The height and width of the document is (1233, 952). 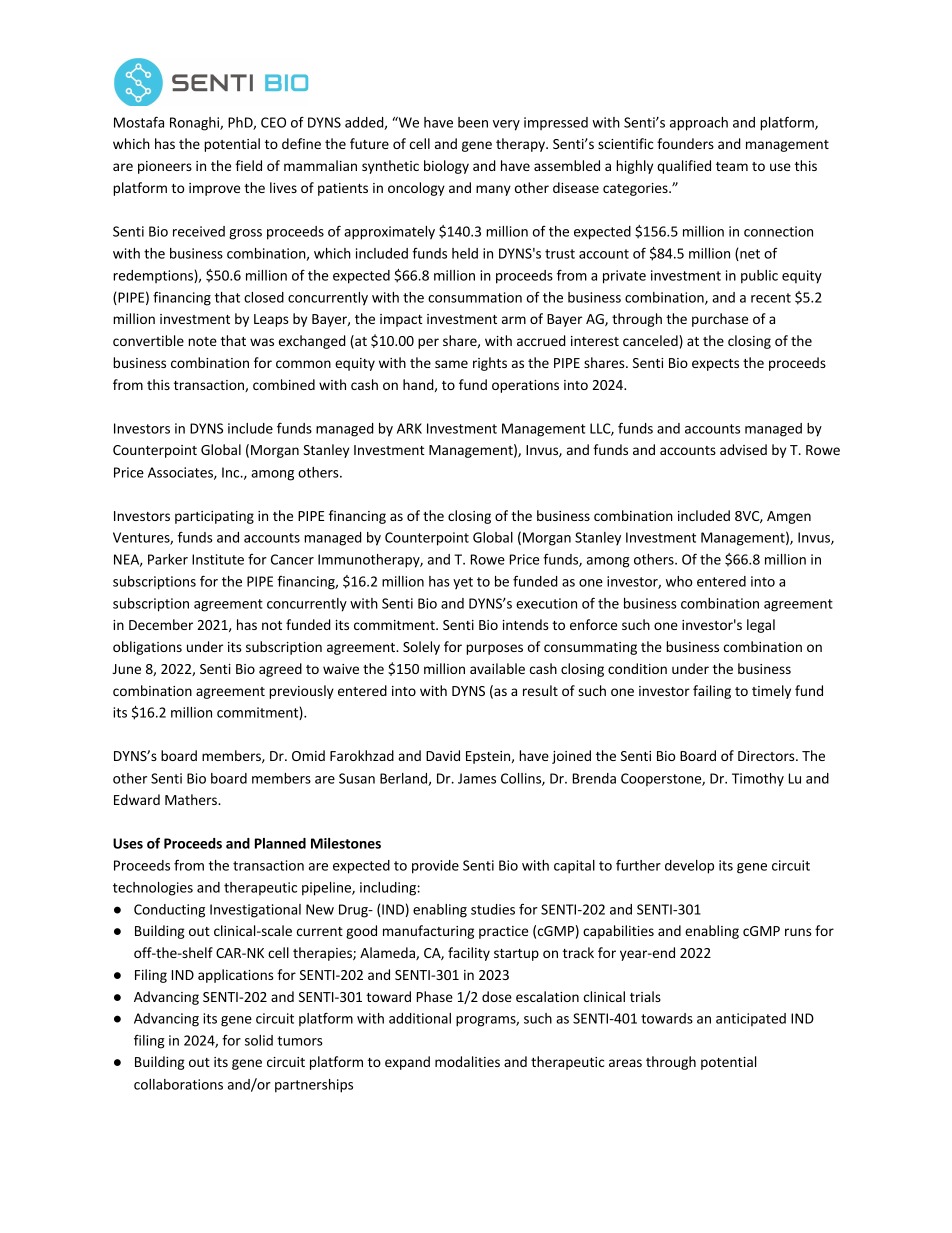 What do you see at coordinates (178, 1084) in the document?
I see `collaborations` at bounding box center [178, 1084].
